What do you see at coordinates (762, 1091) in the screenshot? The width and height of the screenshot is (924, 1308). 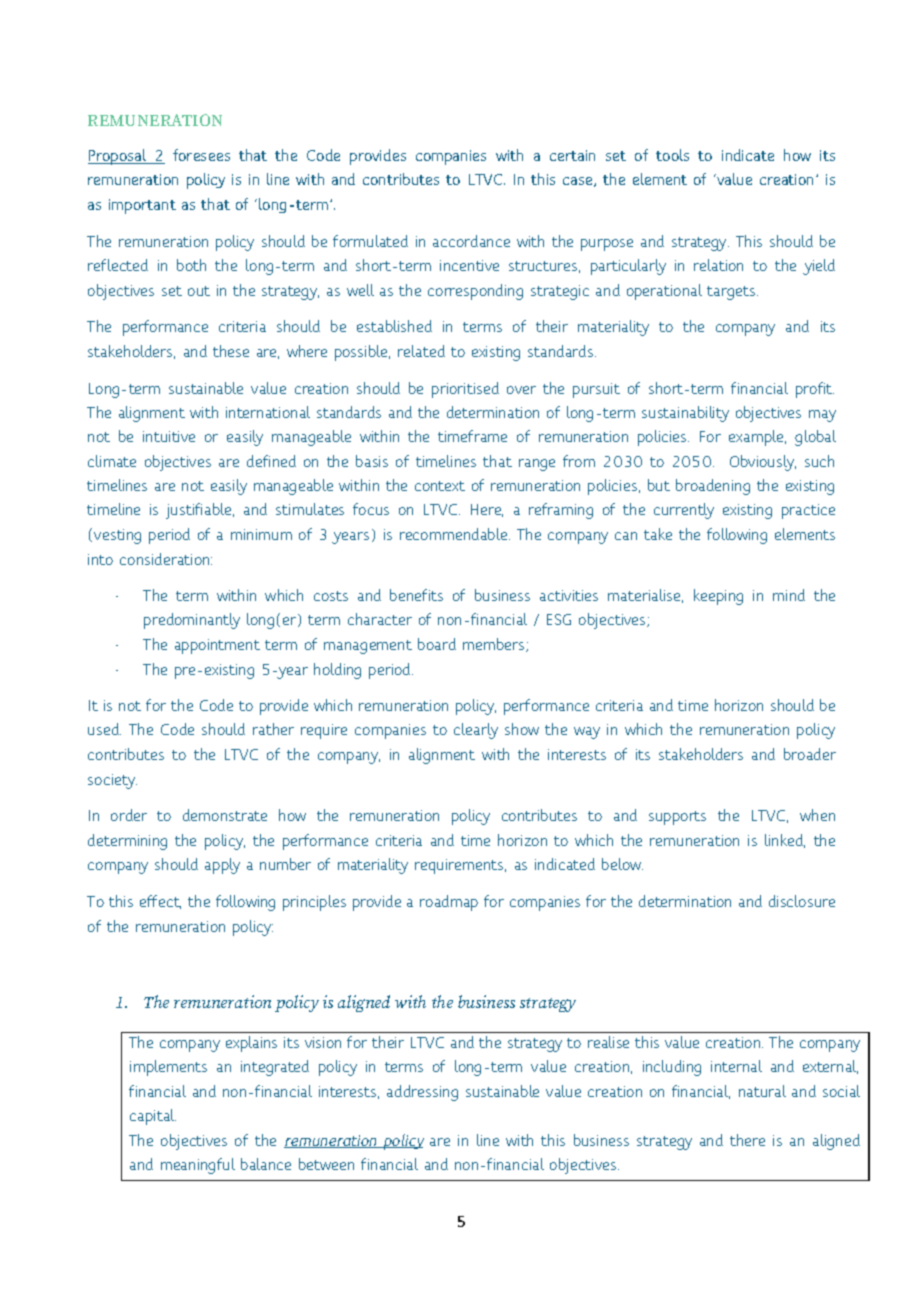 I see `natural` at bounding box center [762, 1091].
